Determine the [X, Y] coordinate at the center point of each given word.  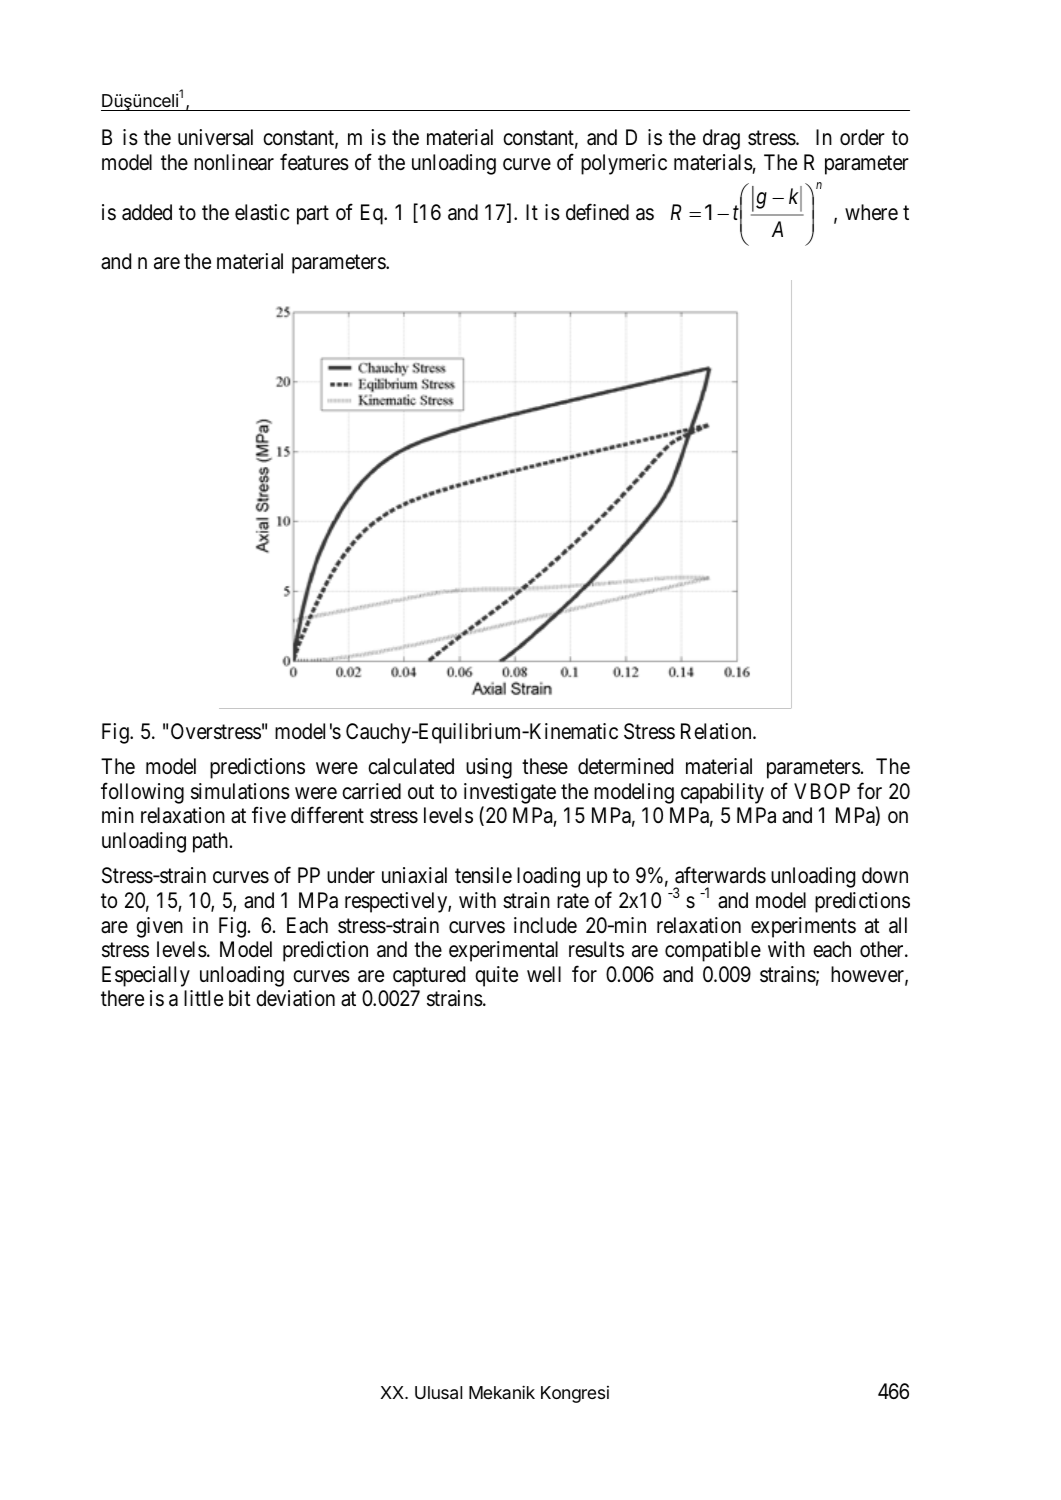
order [862, 137]
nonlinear [234, 162]
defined [597, 212]
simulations [240, 791]
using [489, 768]
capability [722, 793]
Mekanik [502, 1392]
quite [496, 976]
